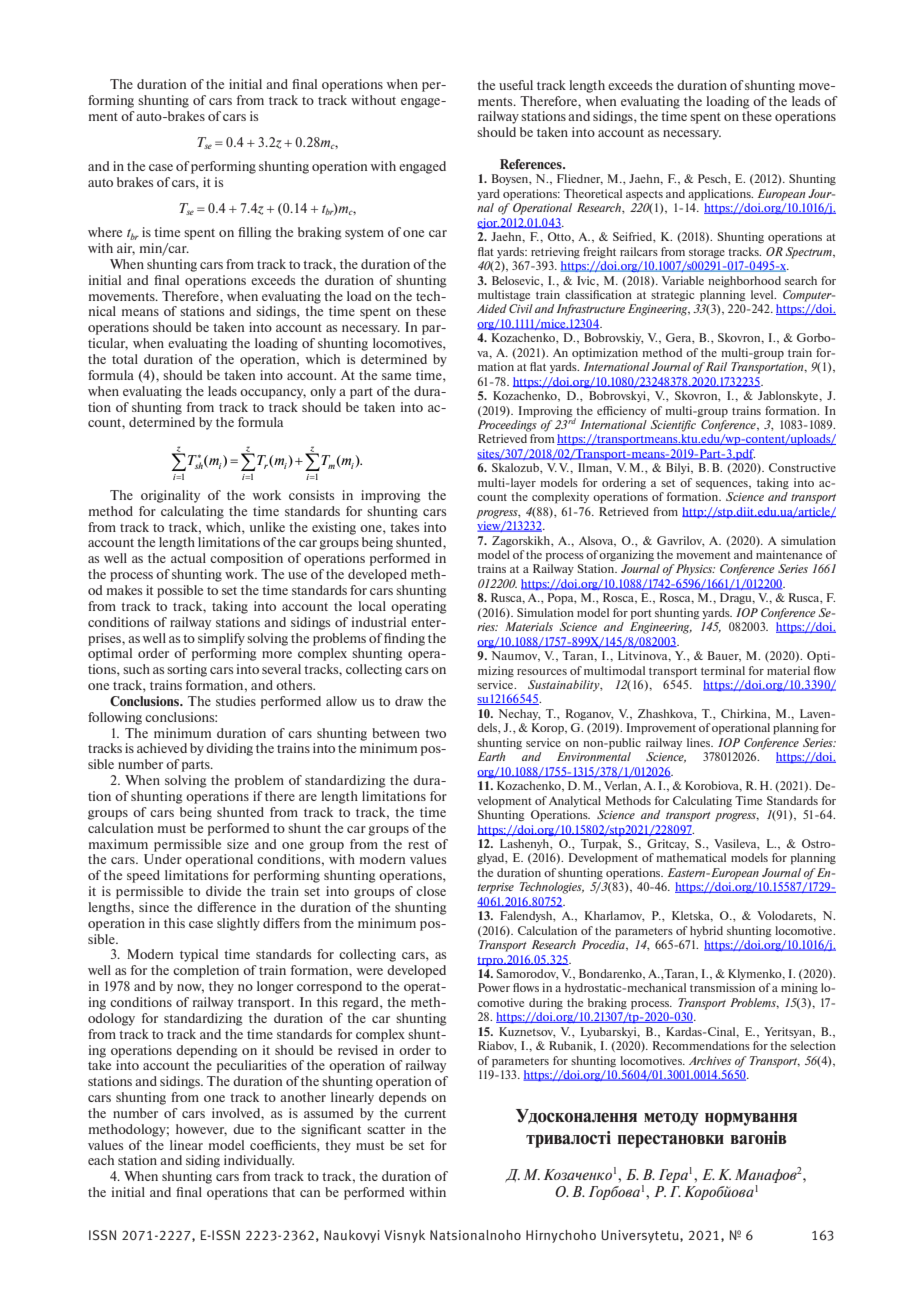 This document has width=924, height=1308. What do you see at coordinates (163, 859) in the document?
I see `Under` at bounding box center [163, 859].
